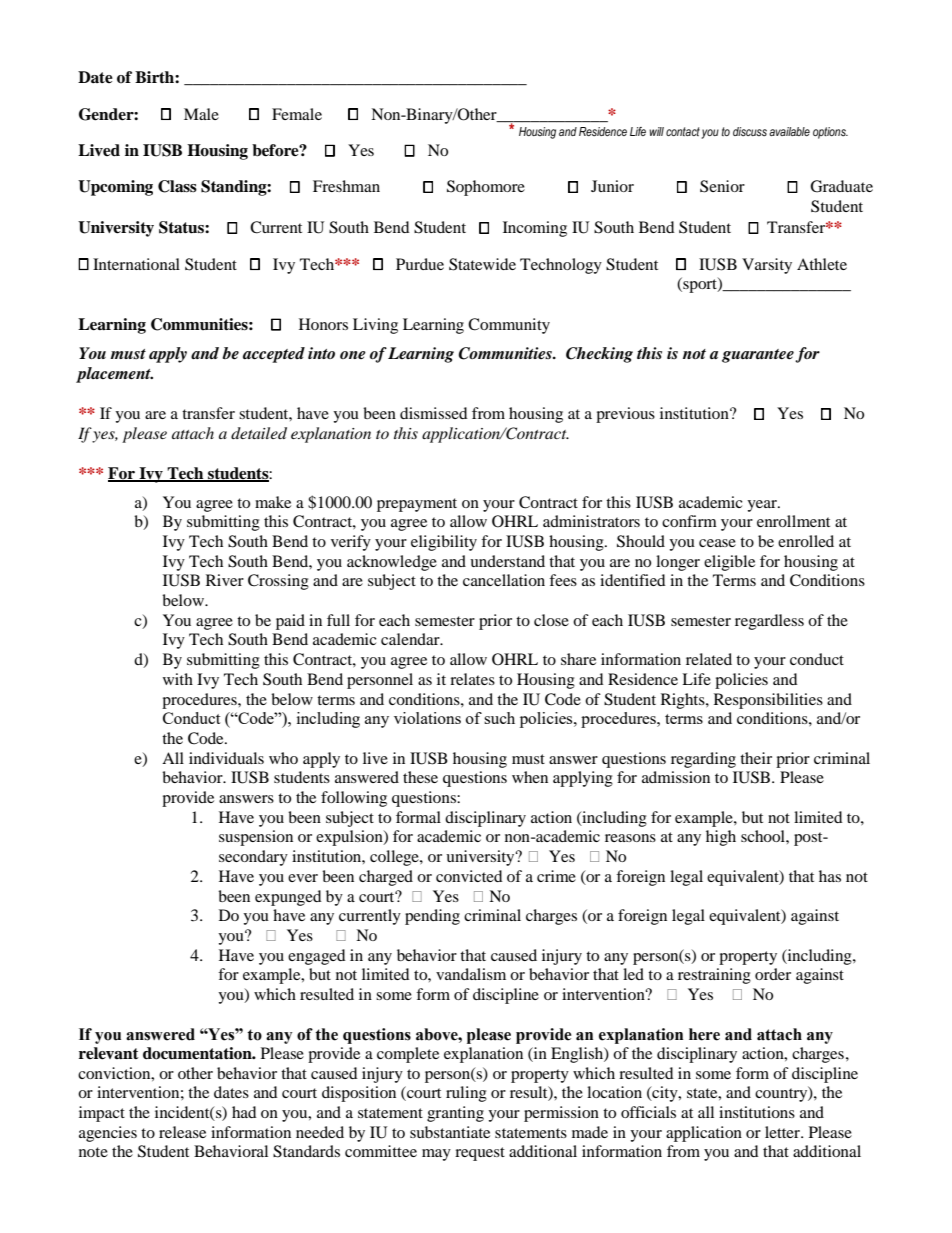 This image has height=1233, width=952. Describe the element at coordinates (417, 505) in the image. I see `prepayment` at that location.
